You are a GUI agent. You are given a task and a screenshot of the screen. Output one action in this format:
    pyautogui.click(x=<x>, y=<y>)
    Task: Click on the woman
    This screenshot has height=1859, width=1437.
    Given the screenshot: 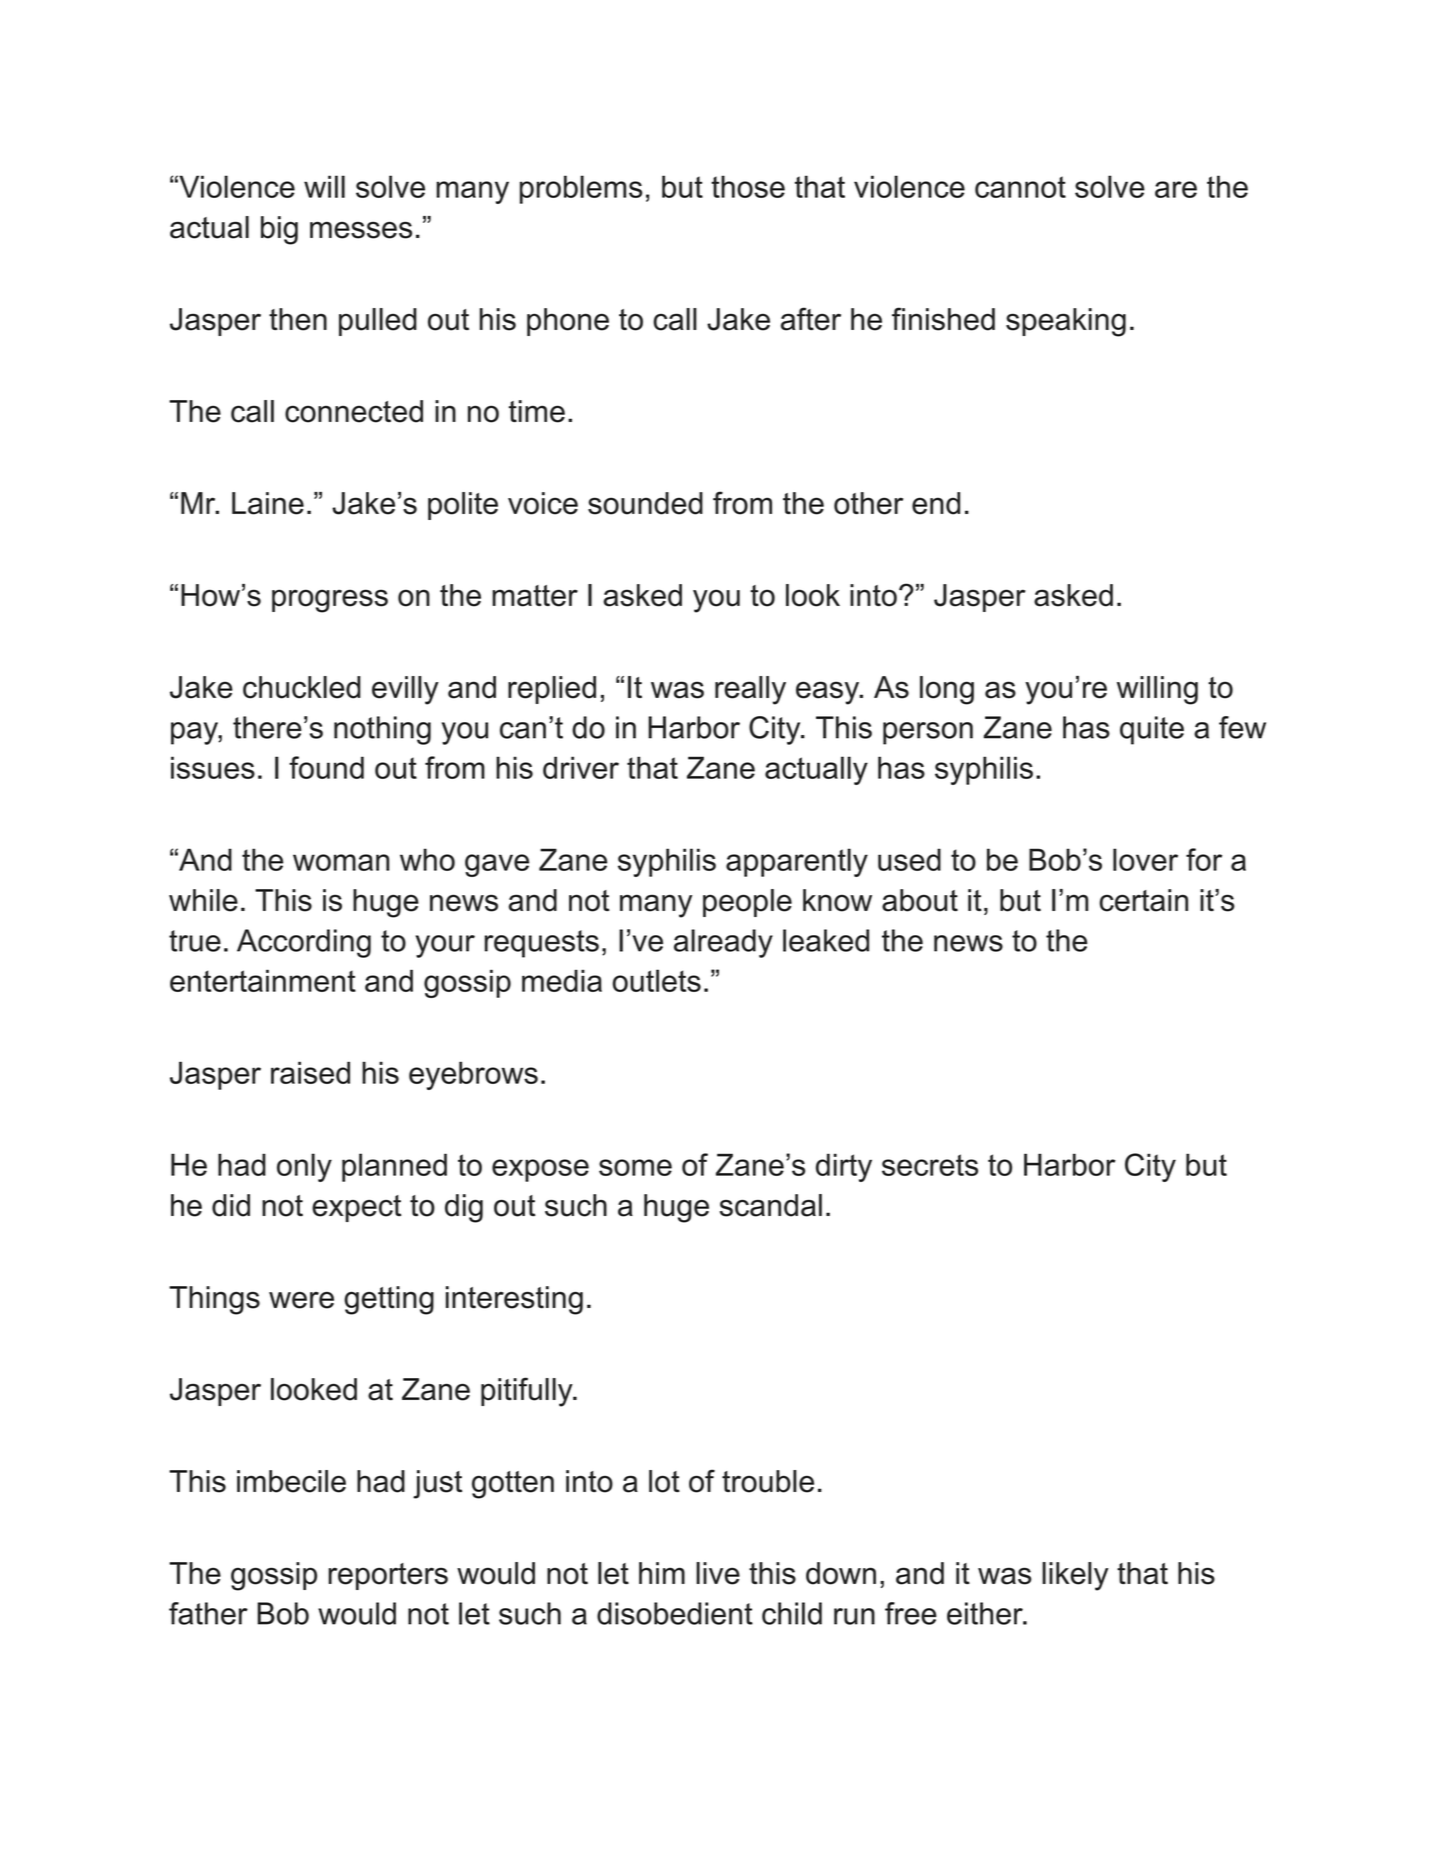 What is the action you would take?
    pyautogui.click(x=341, y=862)
